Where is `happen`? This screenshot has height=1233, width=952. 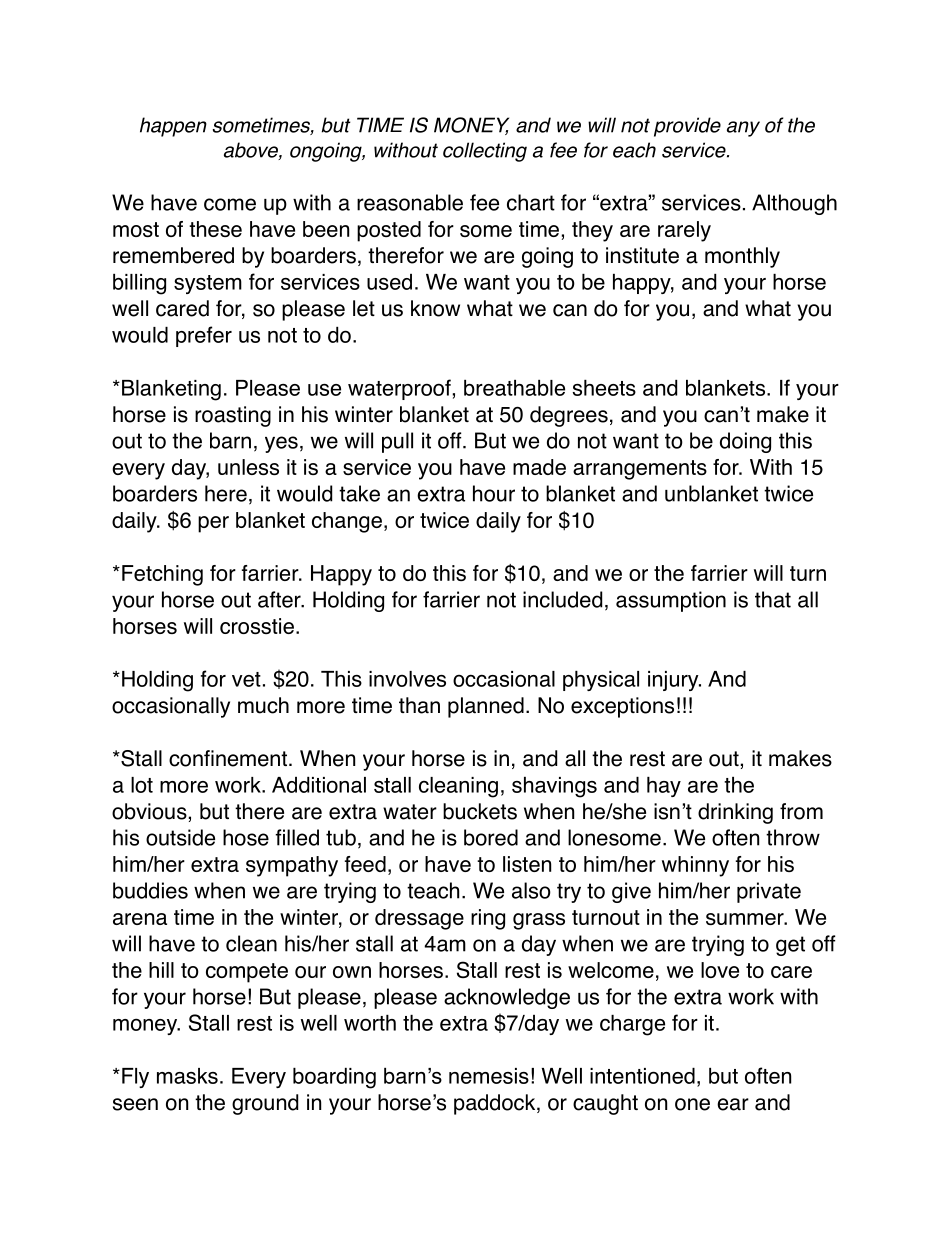 happen is located at coordinates (173, 127).
